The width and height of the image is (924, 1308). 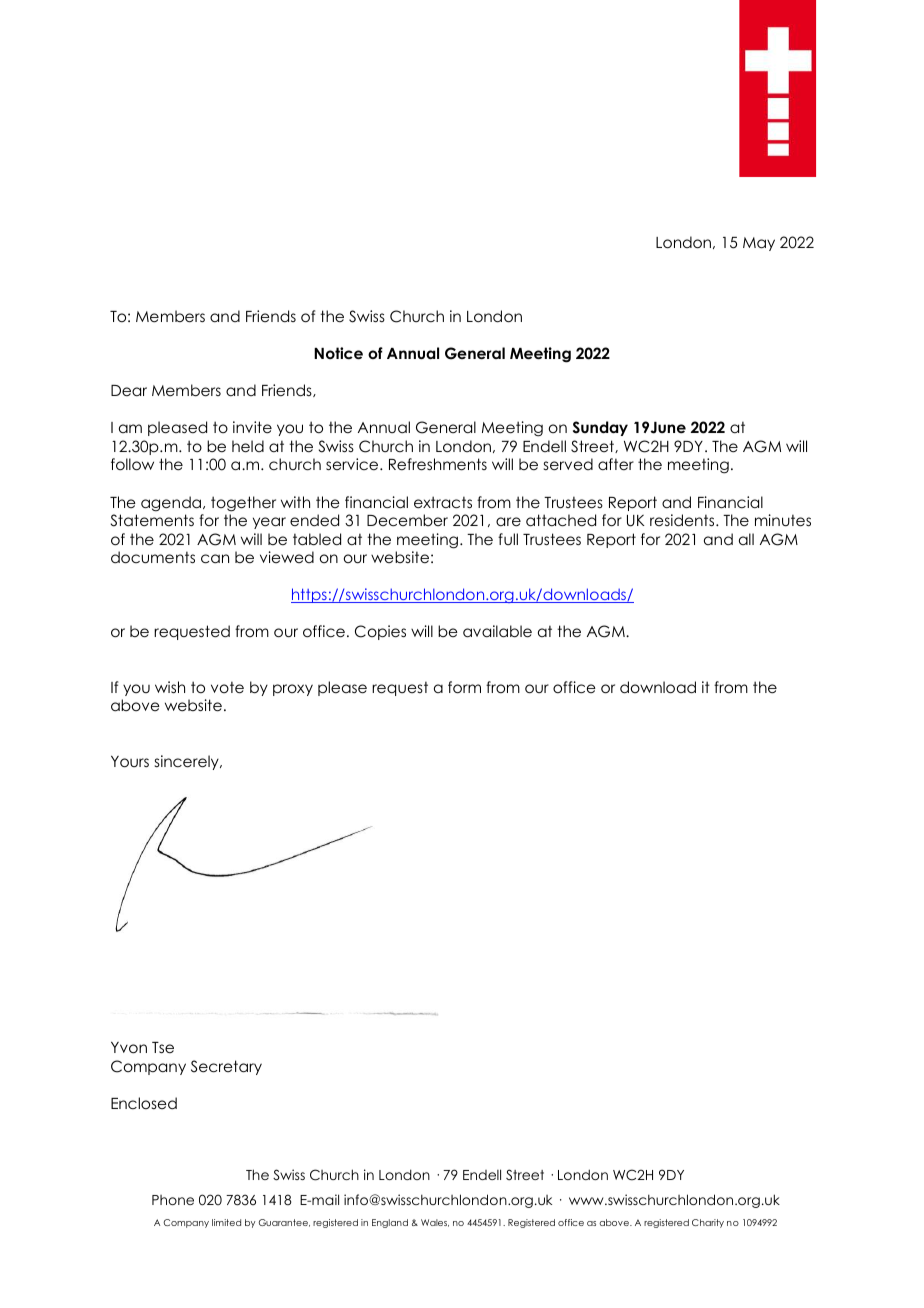 I want to click on Phone, so click(x=173, y=1200).
